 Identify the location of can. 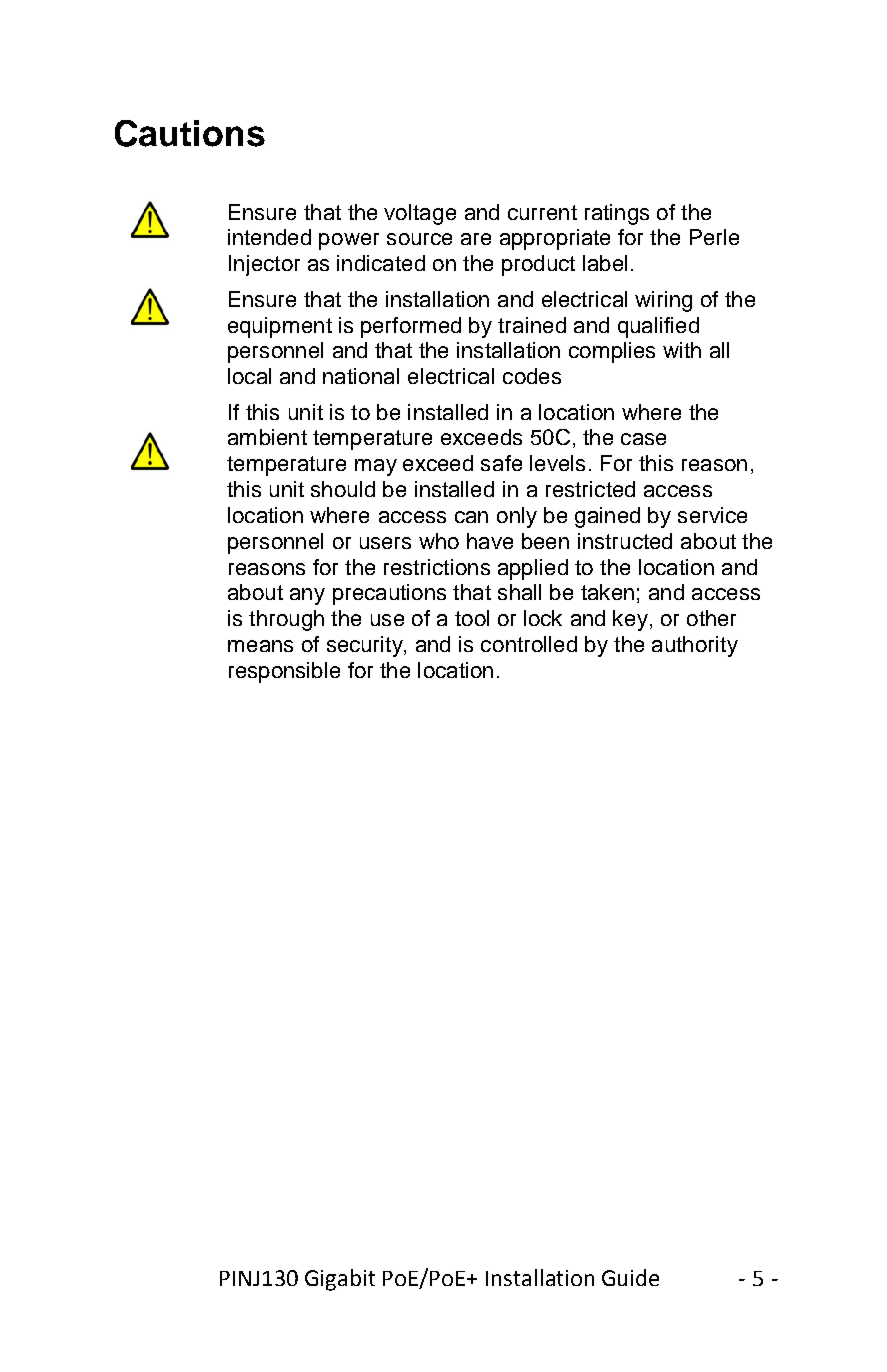
(471, 517).
